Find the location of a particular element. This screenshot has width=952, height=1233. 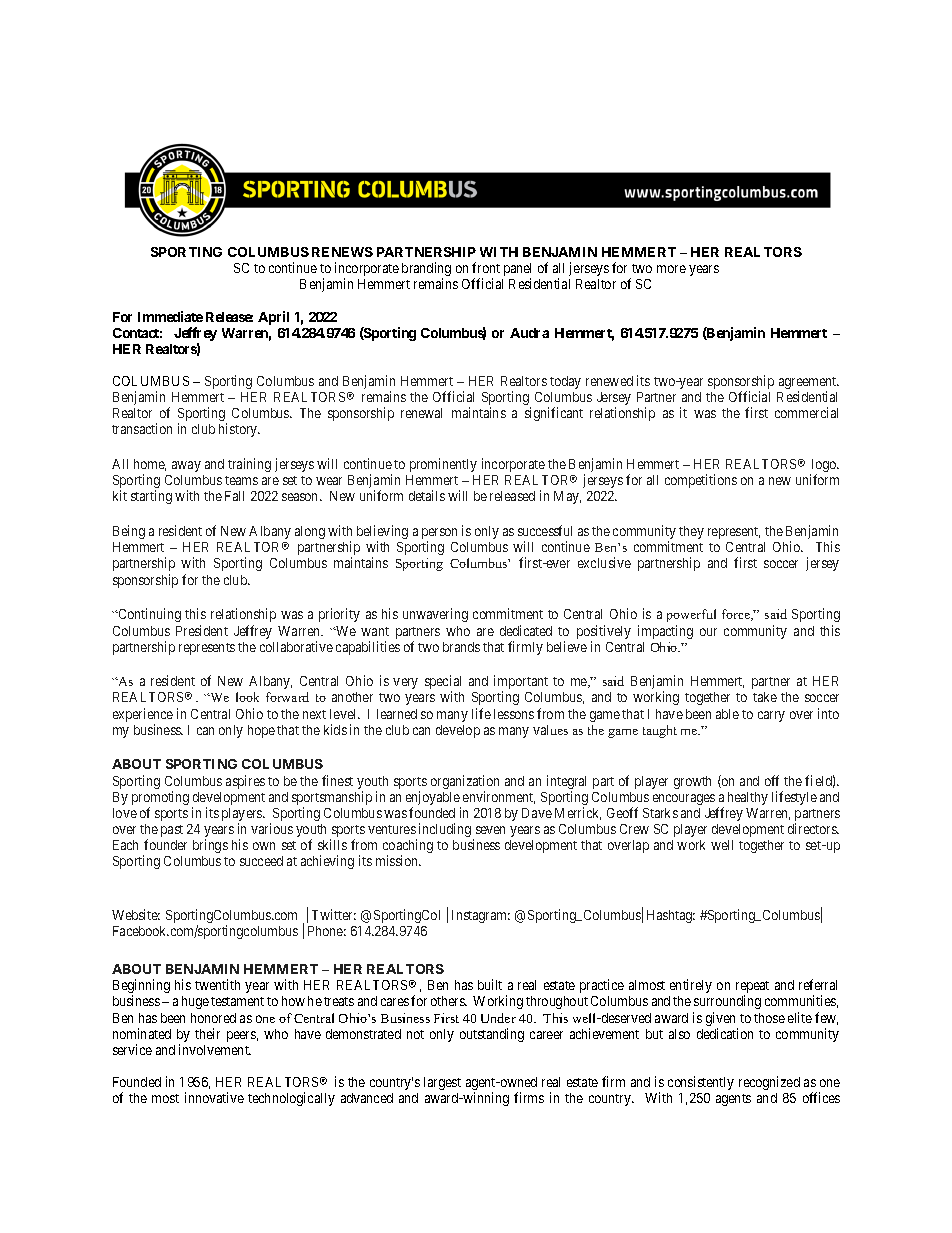

innovative is located at coordinates (214, 1097).
